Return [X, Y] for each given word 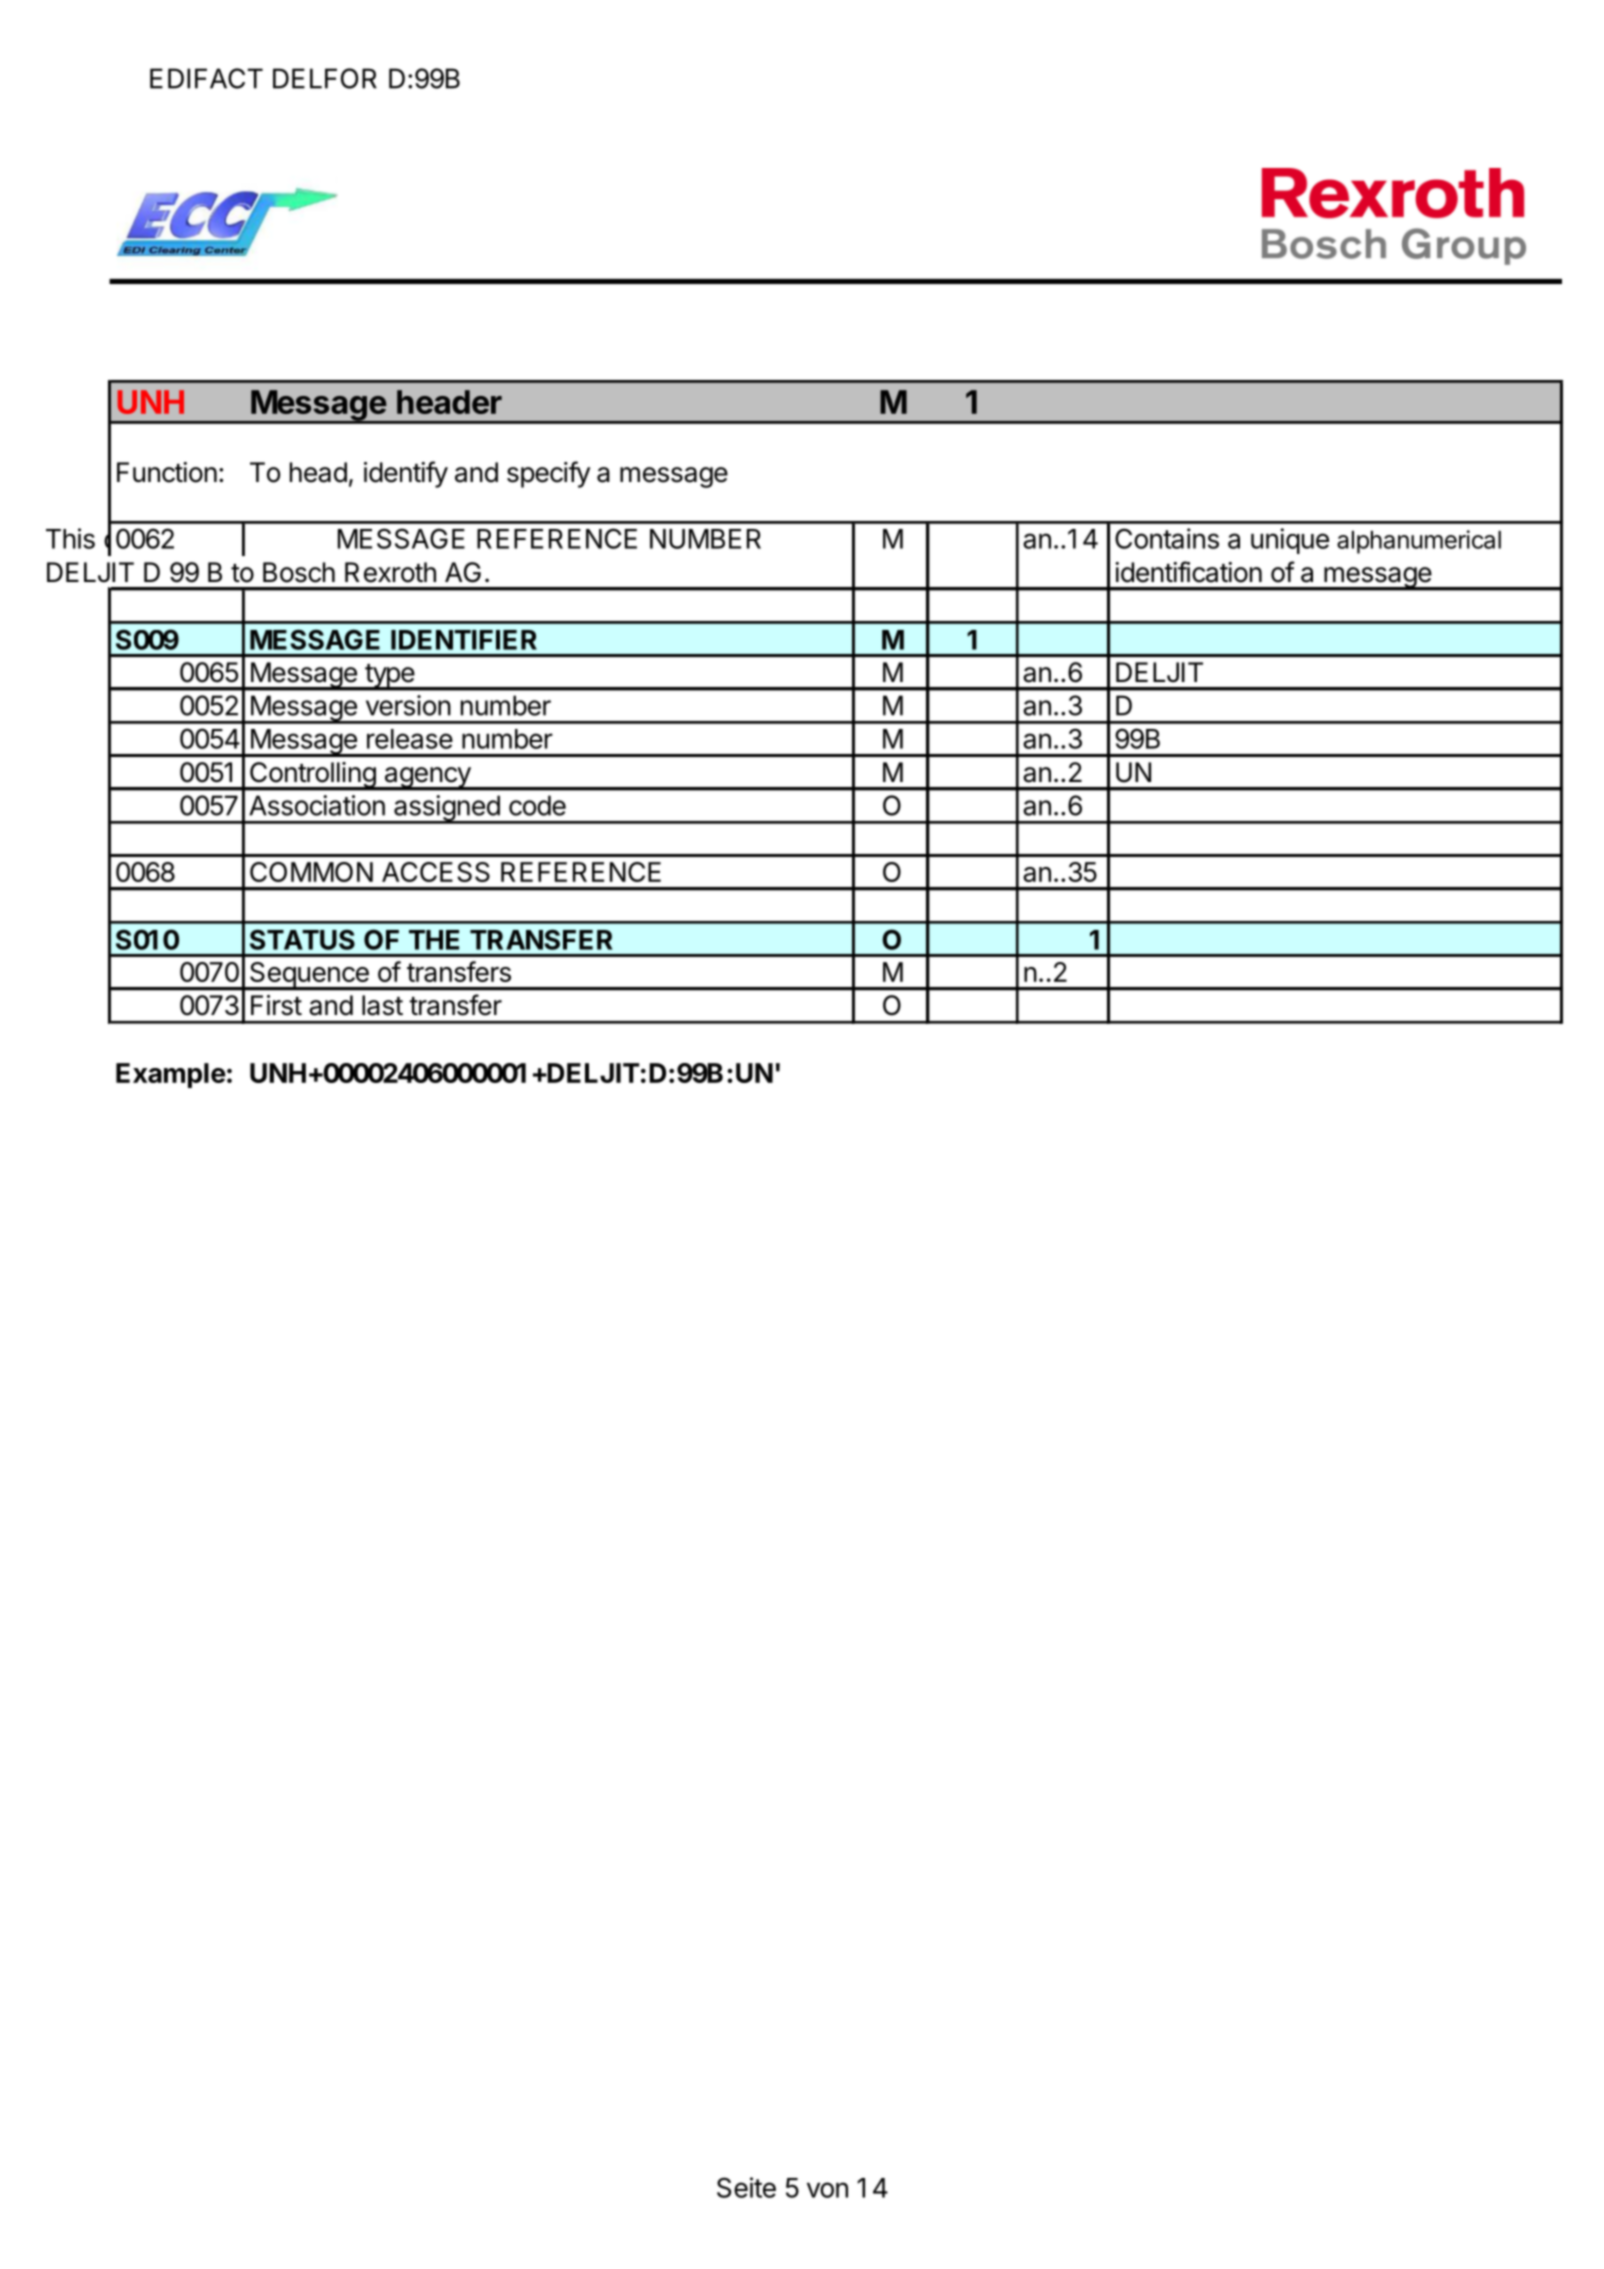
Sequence [309, 976]
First [276, 1005]
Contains [1167, 538]
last [382, 1005]
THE [434, 940]
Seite [746, 2187]
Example [171, 1075]
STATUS [302, 939]
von [827, 2190]
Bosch [299, 572]
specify [548, 474]
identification [1188, 572]
